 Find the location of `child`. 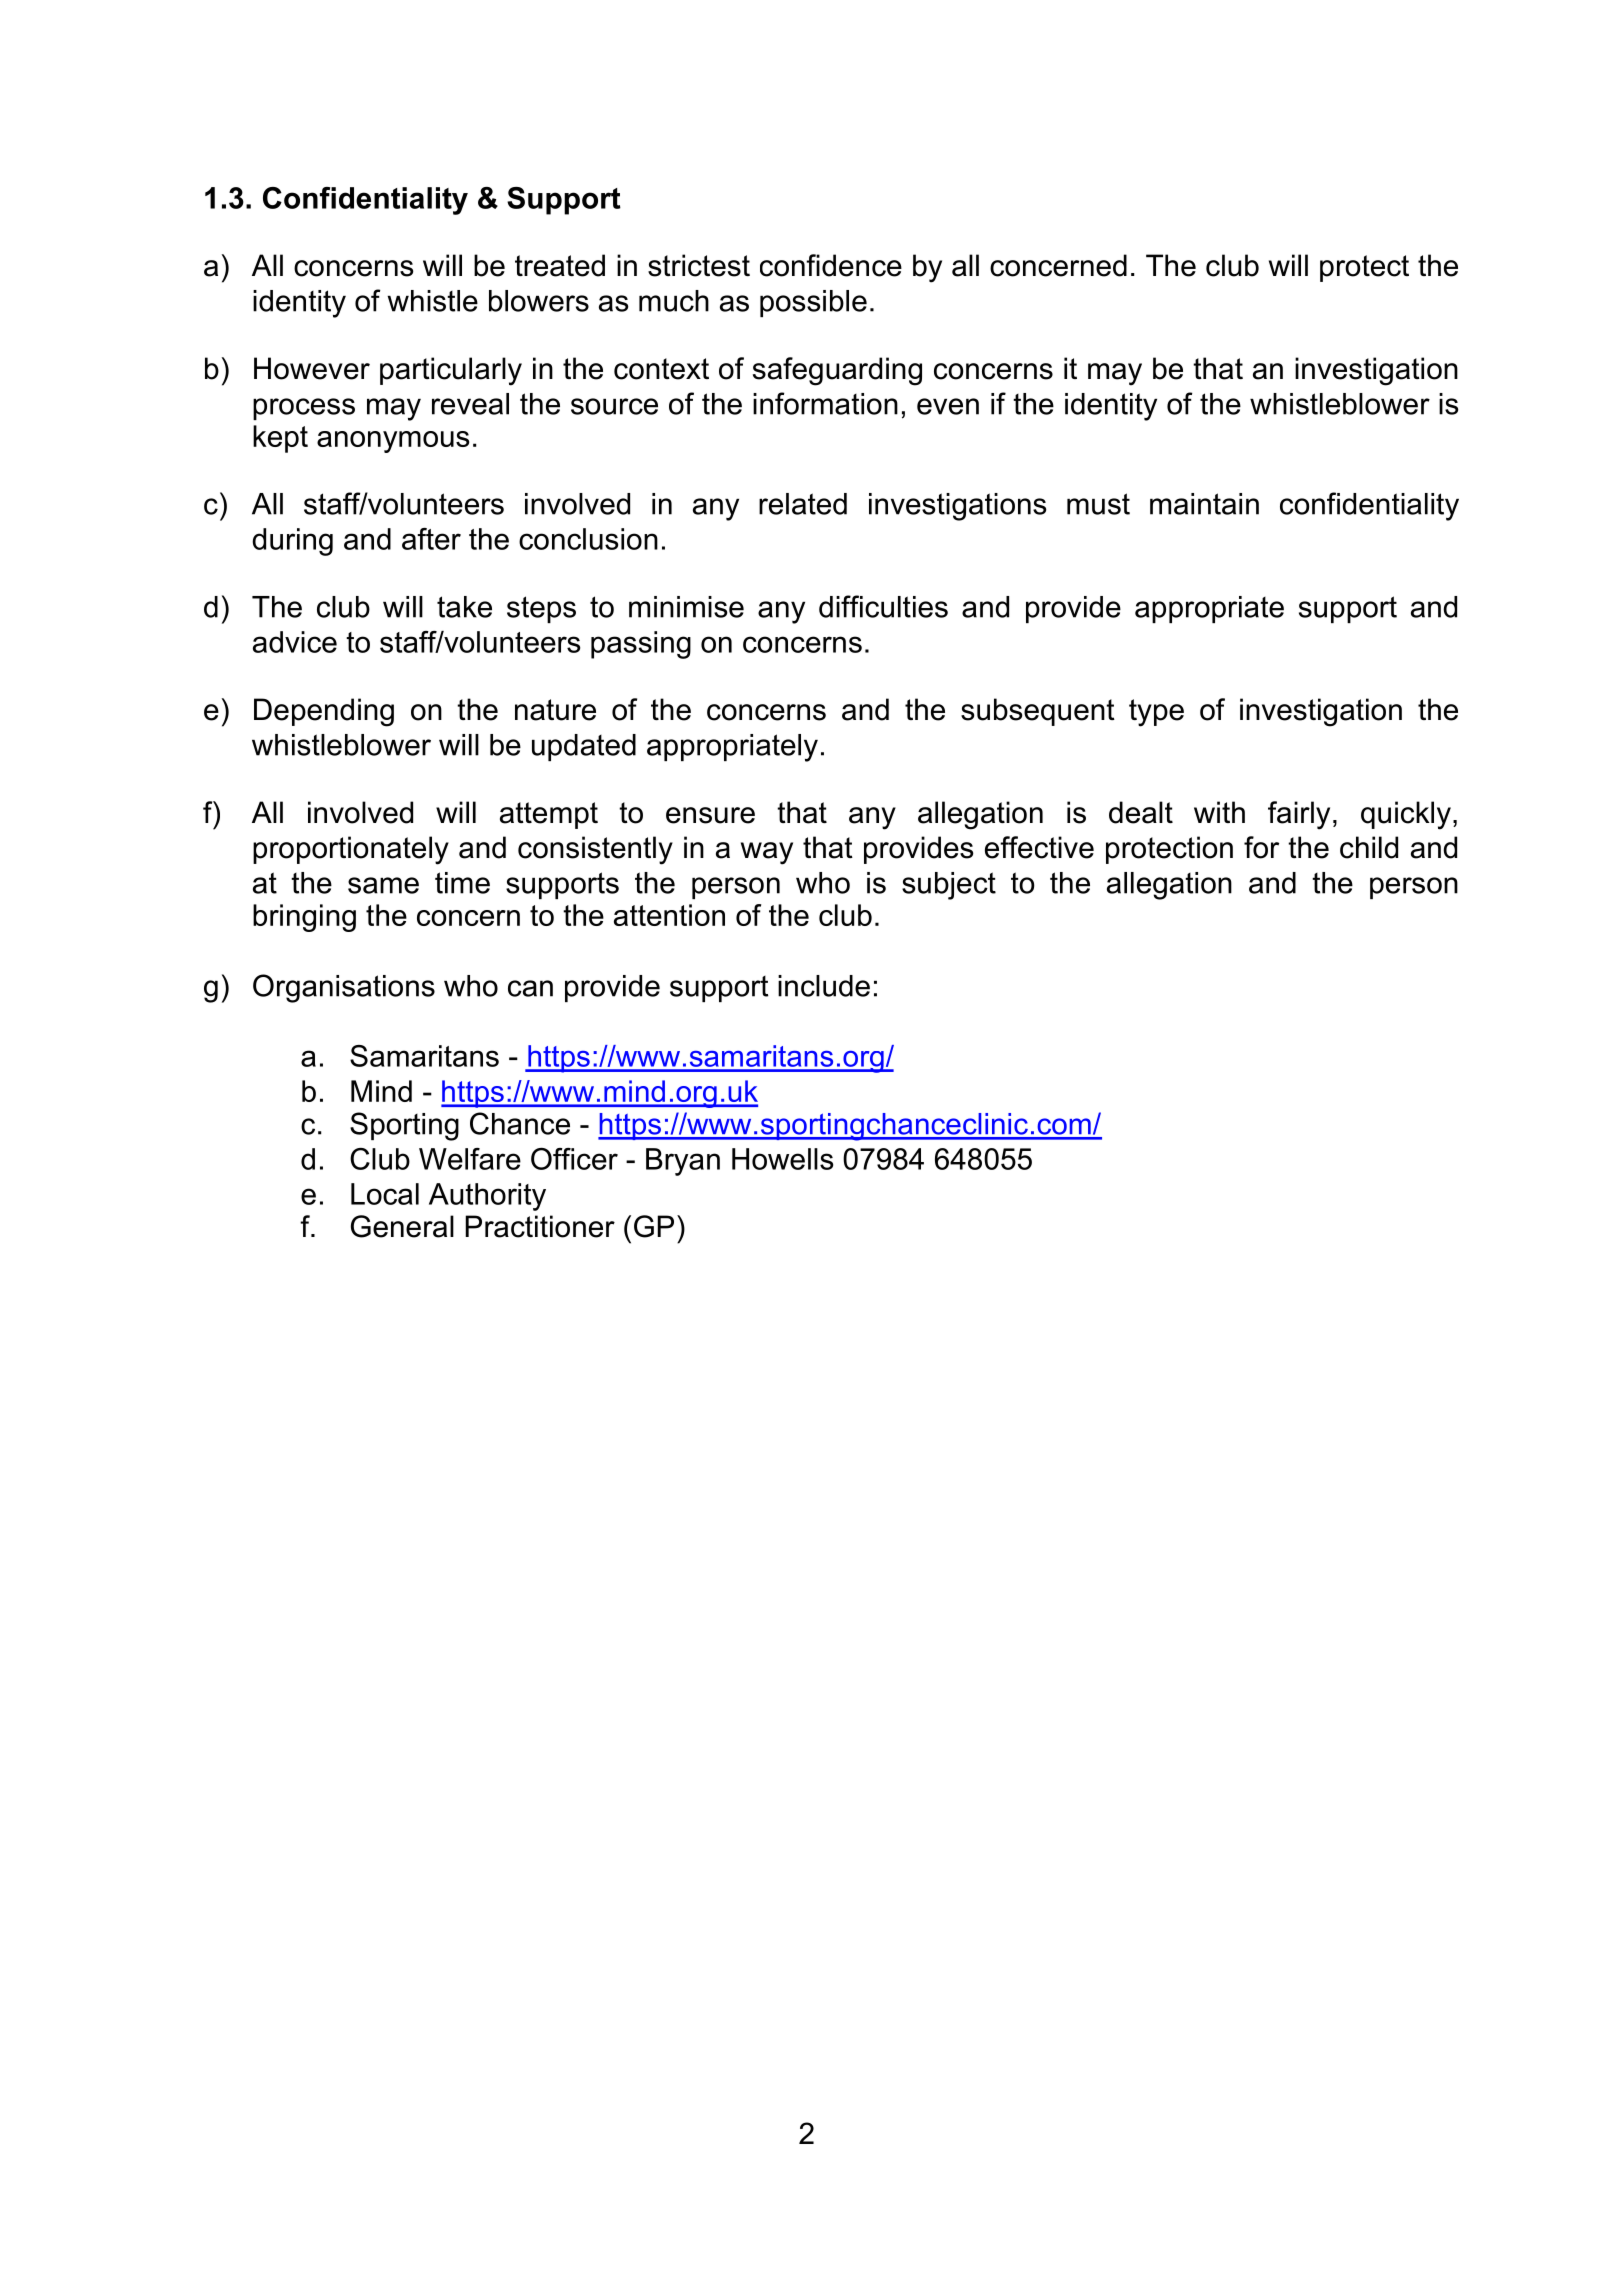

child is located at coordinates (1369, 847).
